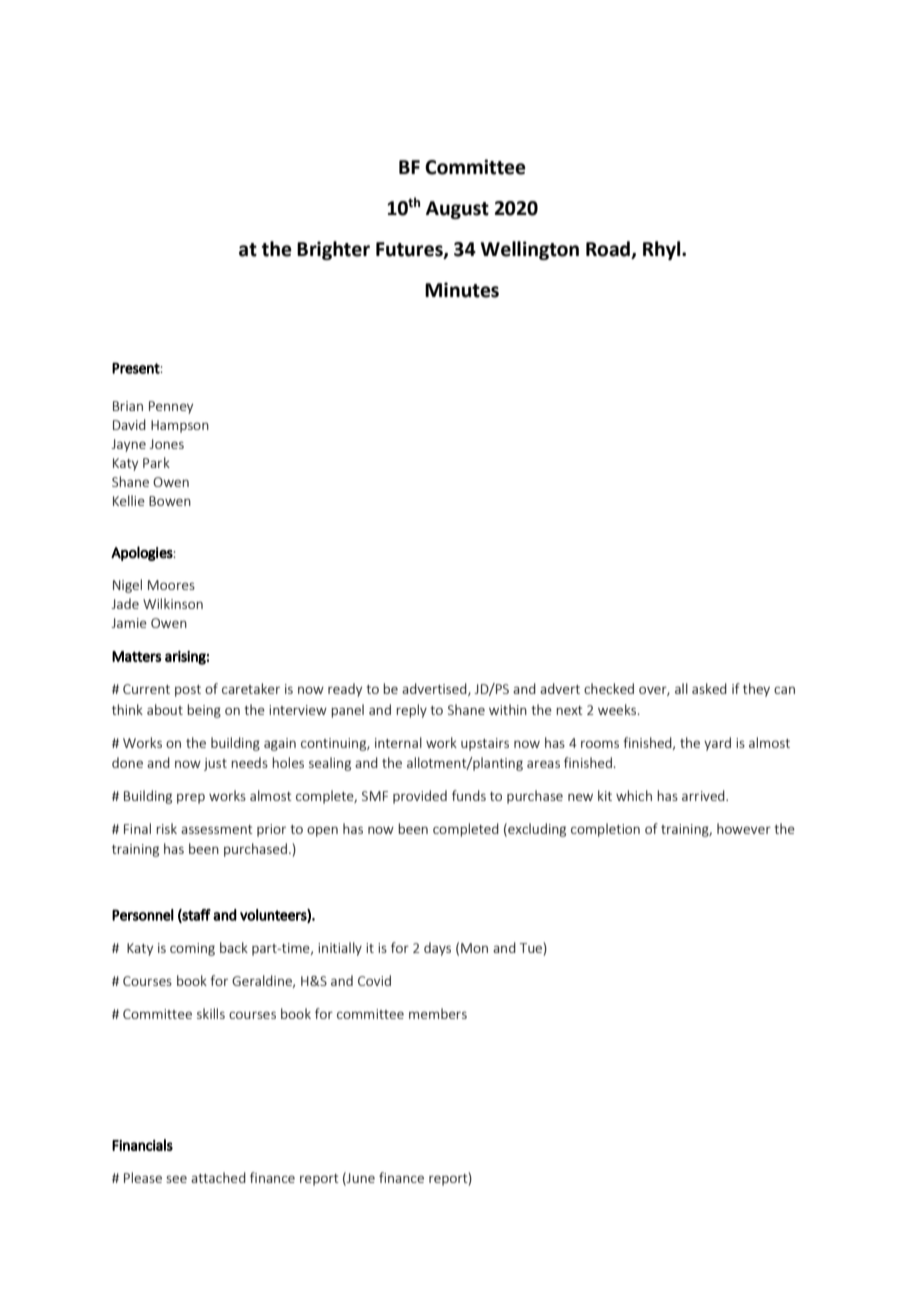 The width and height of the screenshot is (924, 1308). Describe the element at coordinates (709, 688) in the screenshot. I see `asked` at that location.
